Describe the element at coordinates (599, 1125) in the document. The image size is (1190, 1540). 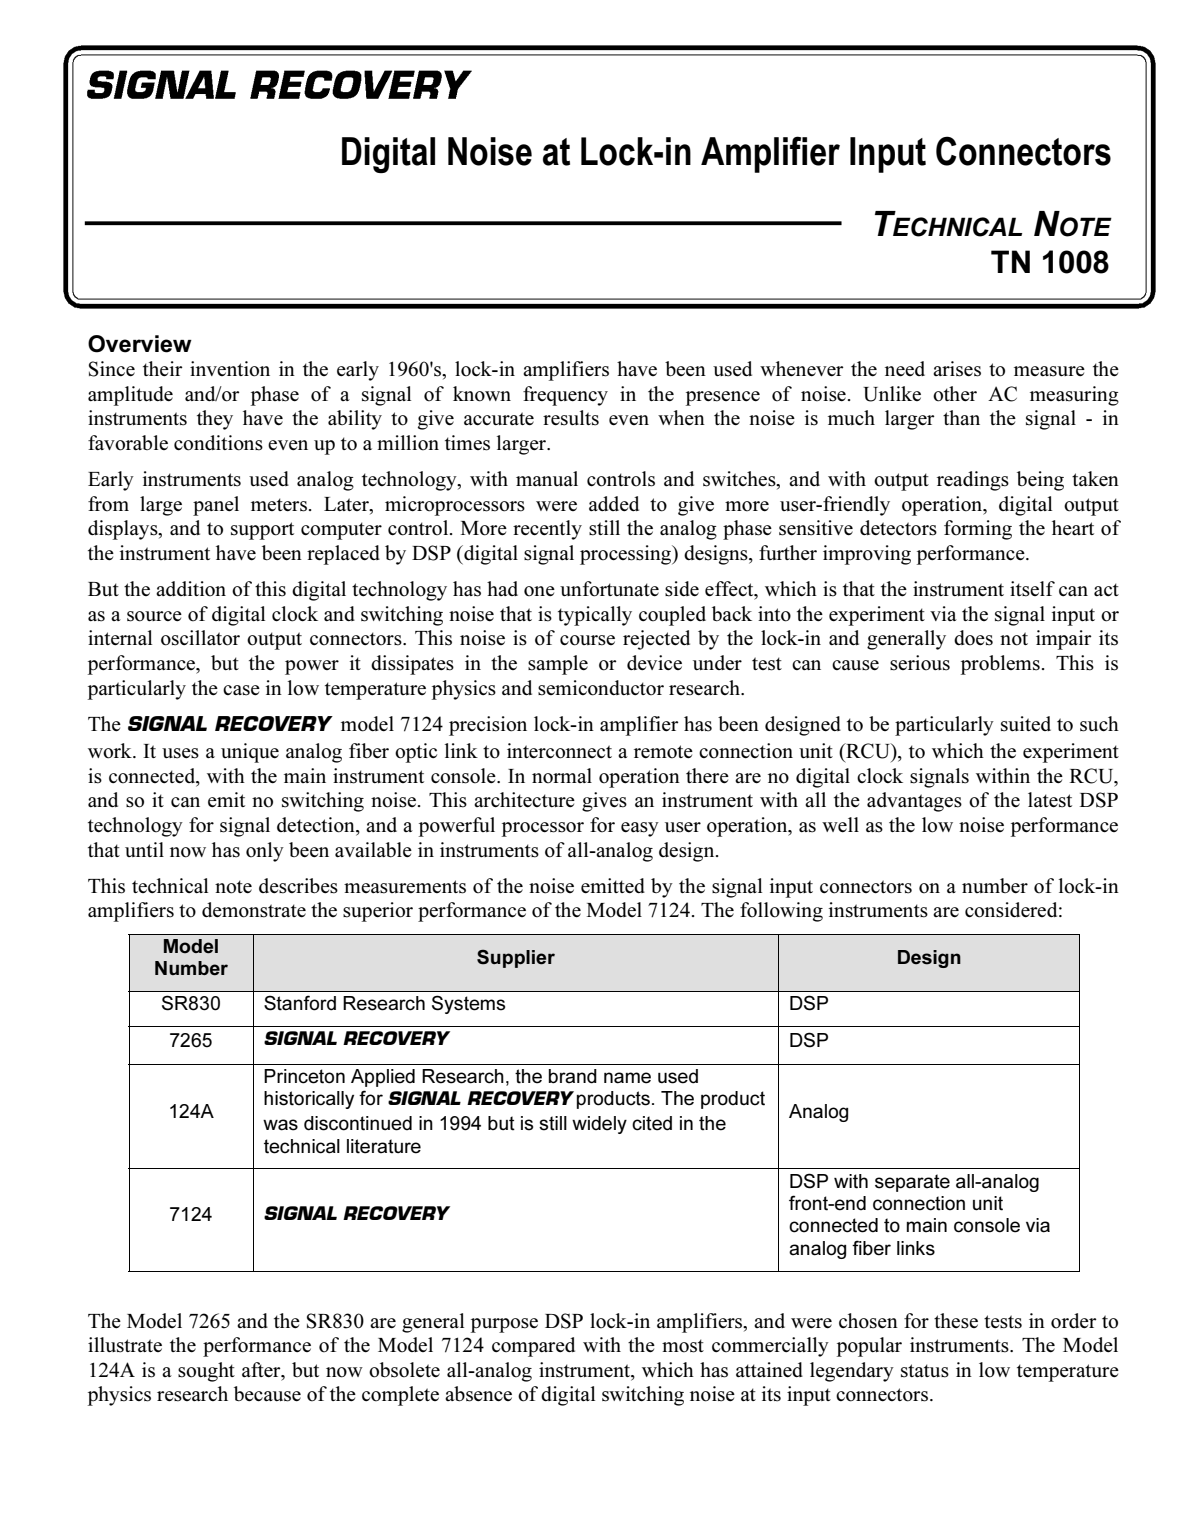
I see `widely` at that location.
